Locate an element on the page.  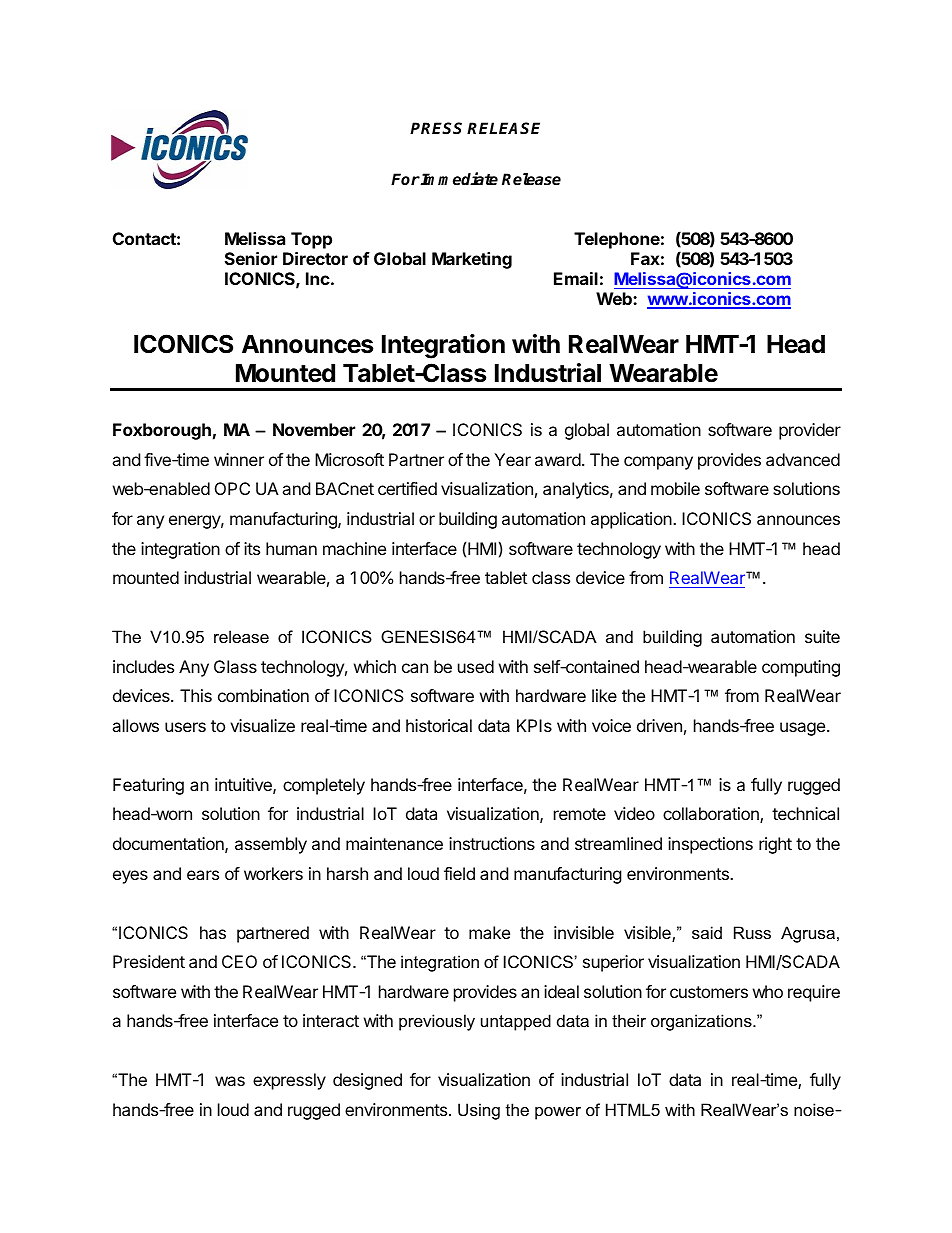
Email is located at coordinates (576, 278).
